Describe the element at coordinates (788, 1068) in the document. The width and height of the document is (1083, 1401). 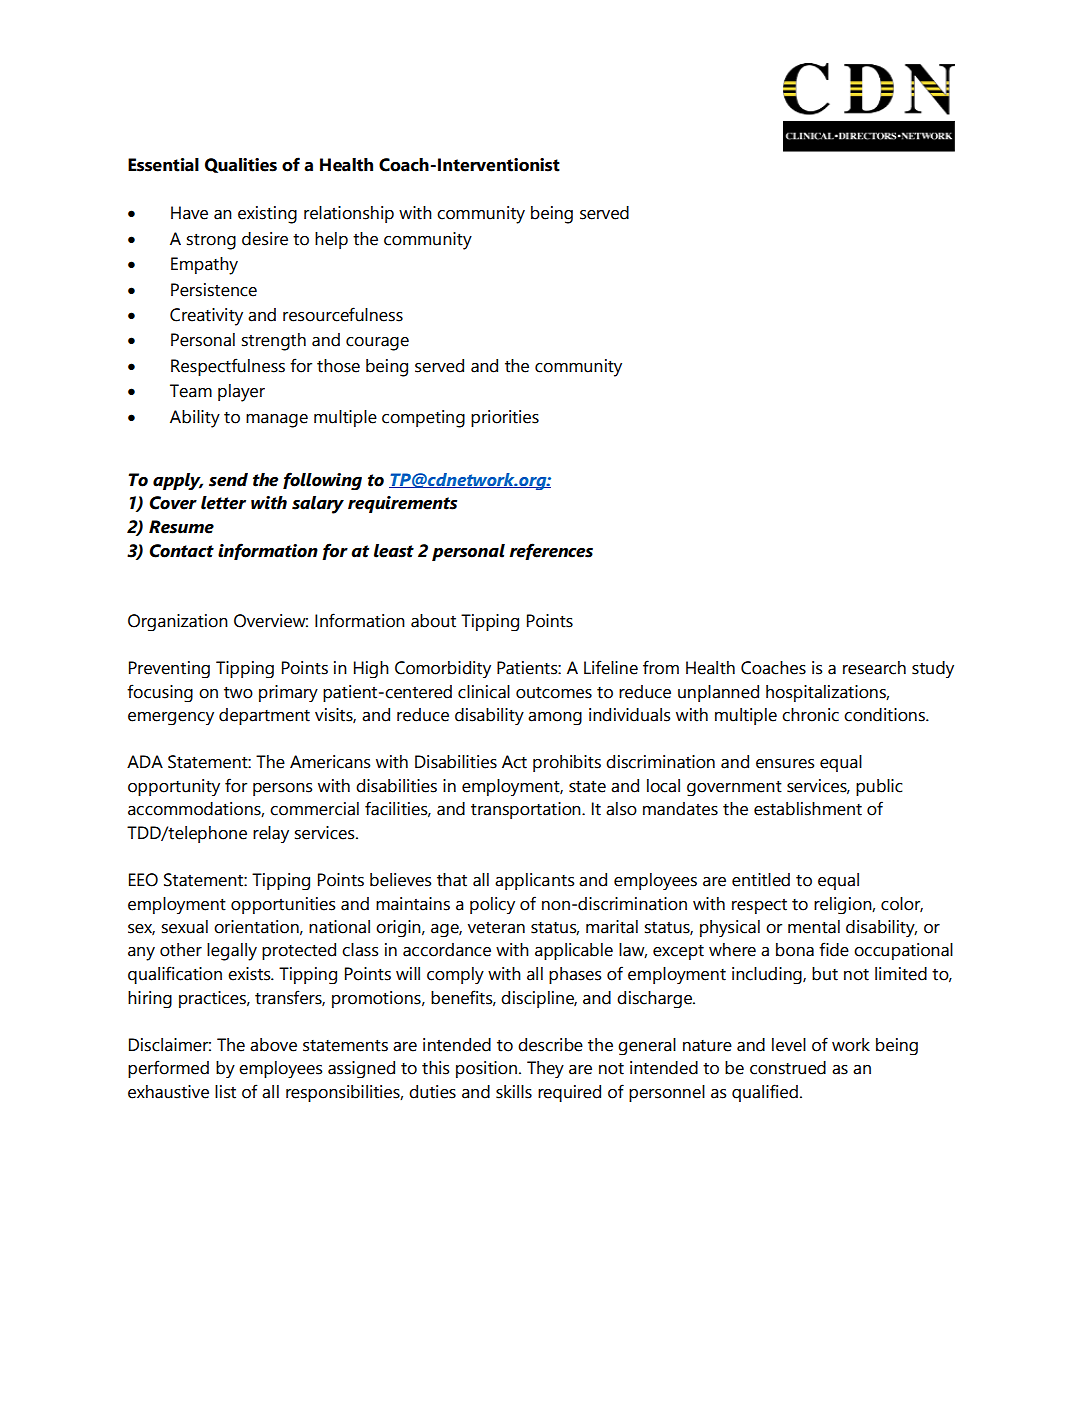
I see `construed` at that location.
